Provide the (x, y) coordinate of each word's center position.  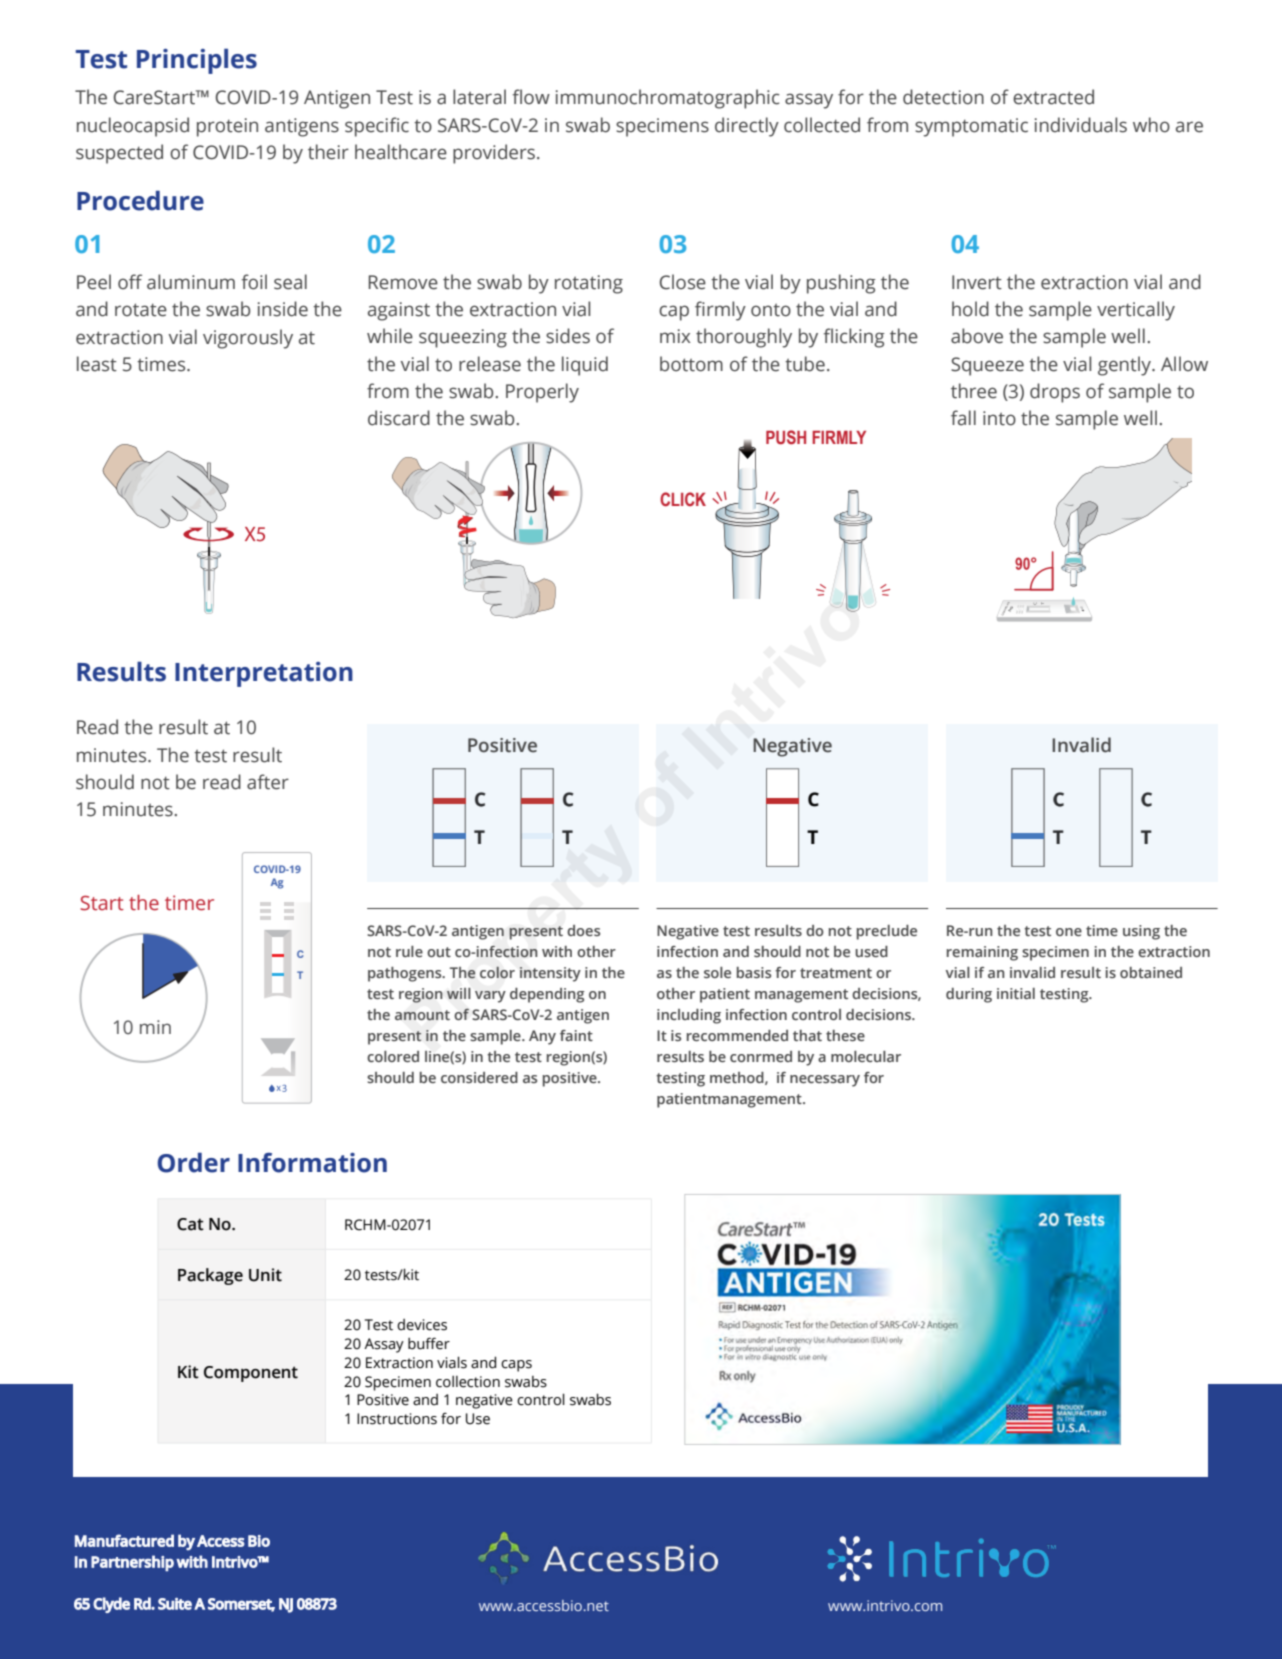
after (268, 782)
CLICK (683, 499)
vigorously (248, 339)
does (583, 930)
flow (531, 97)
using (1141, 932)
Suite (175, 1604)
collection (468, 1382)
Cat (190, 1224)
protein (227, 127)
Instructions (397, 1419)
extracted (1053, 97)
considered (479, 1077)
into (999, 418)
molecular (866, 1056)
